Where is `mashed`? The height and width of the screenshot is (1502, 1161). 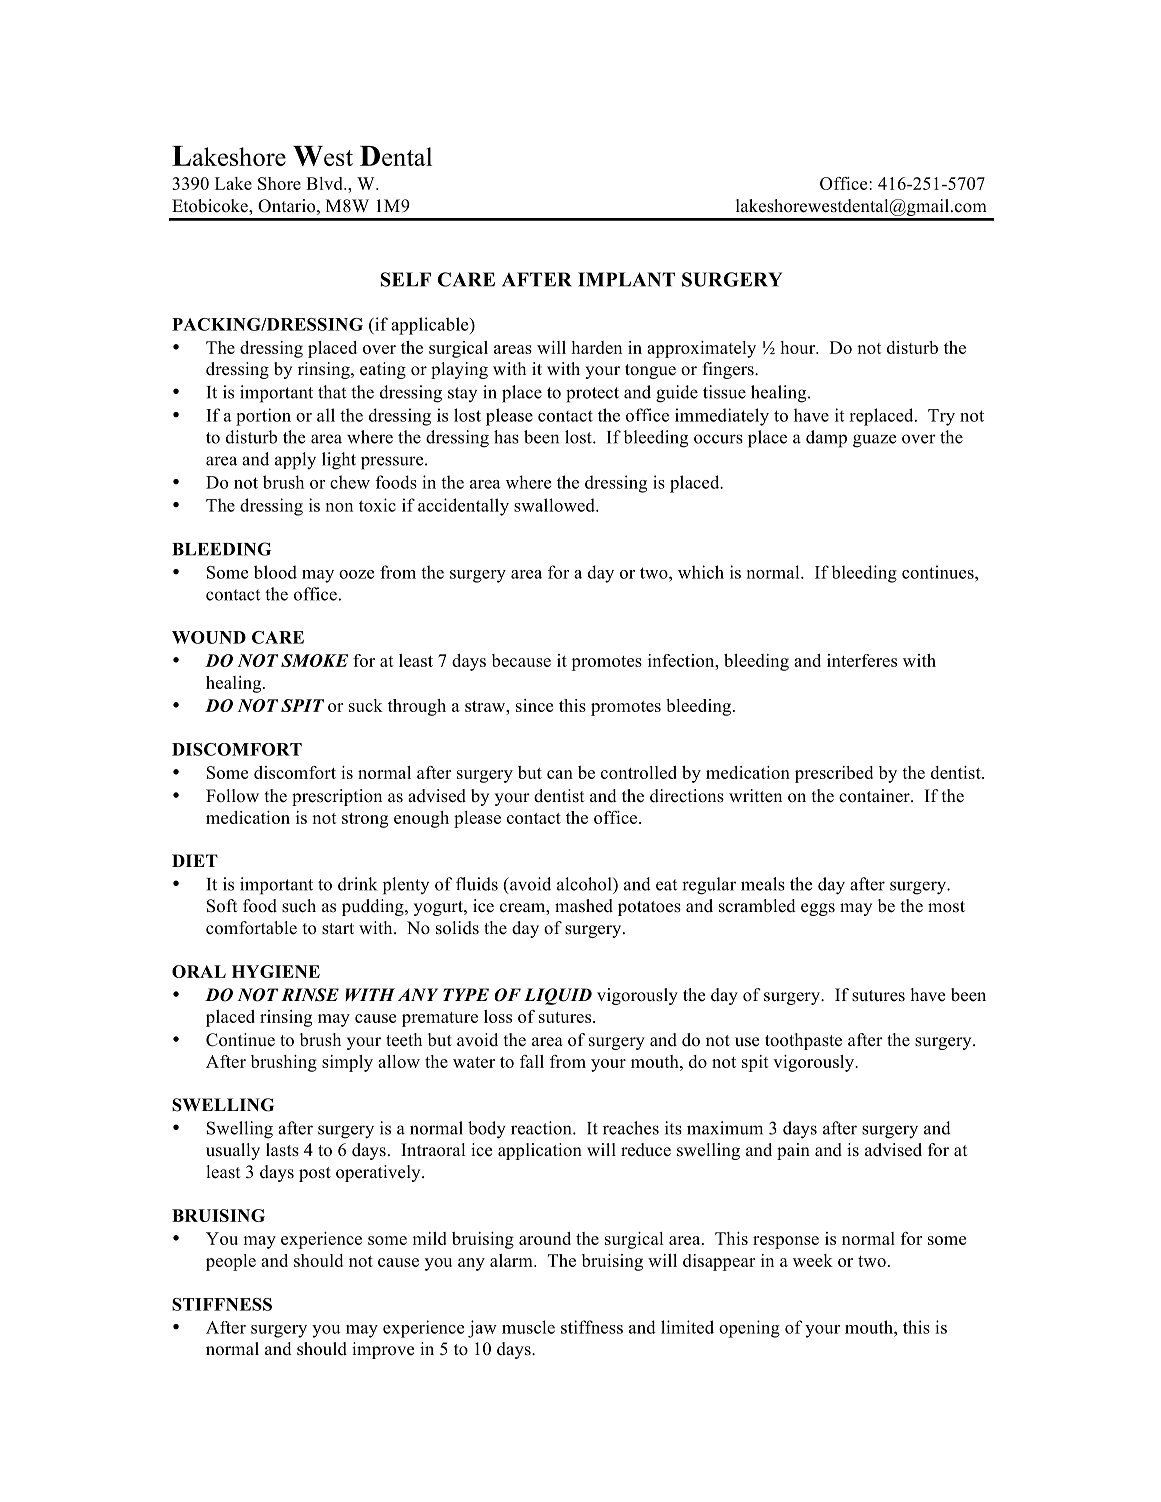
mashed is located at coordinates (584, 906).
